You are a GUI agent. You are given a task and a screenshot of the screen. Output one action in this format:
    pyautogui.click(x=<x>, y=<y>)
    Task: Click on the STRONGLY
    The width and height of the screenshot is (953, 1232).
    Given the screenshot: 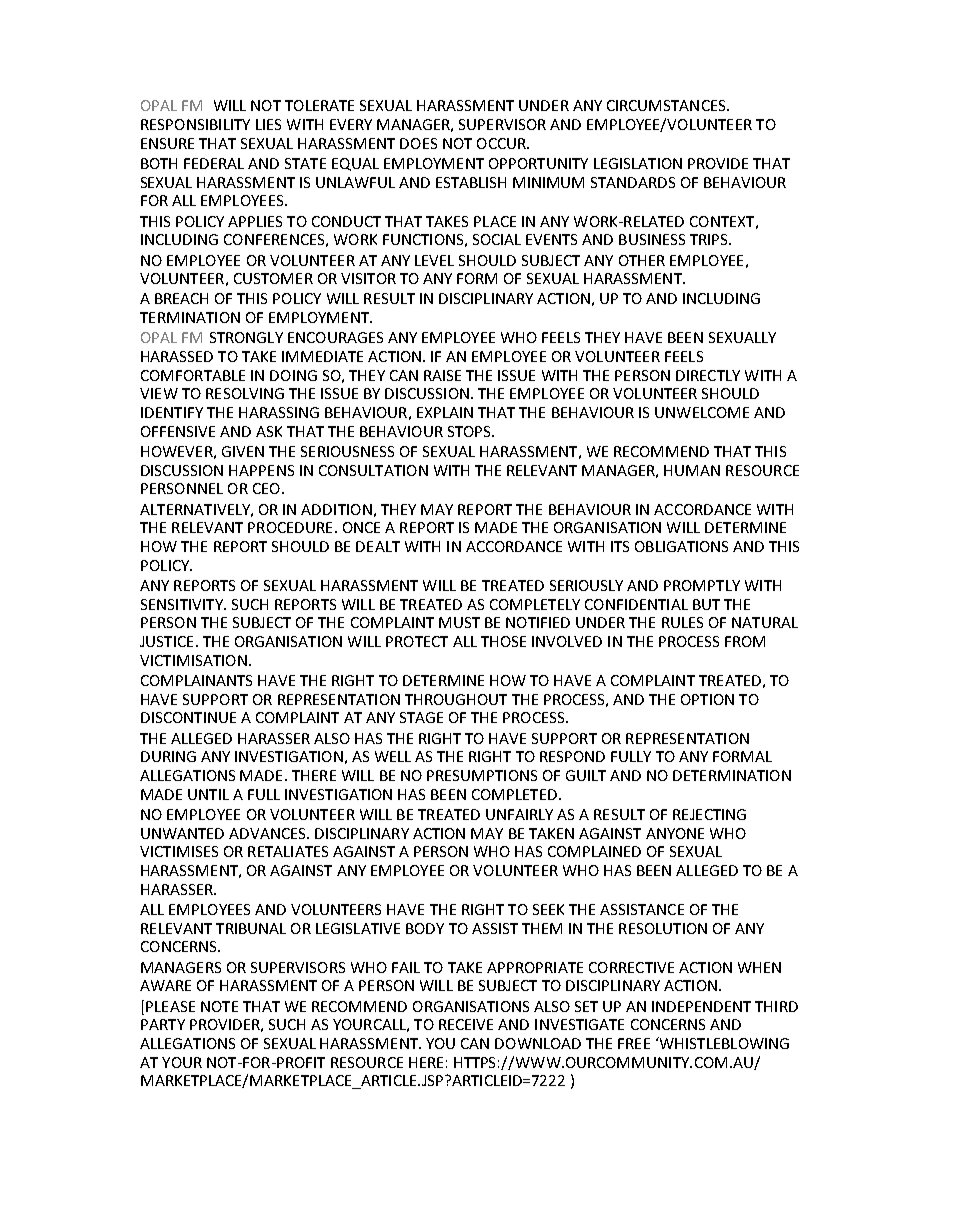 What is the action you would take?
    pyautogui.click(x=246, y=337)
